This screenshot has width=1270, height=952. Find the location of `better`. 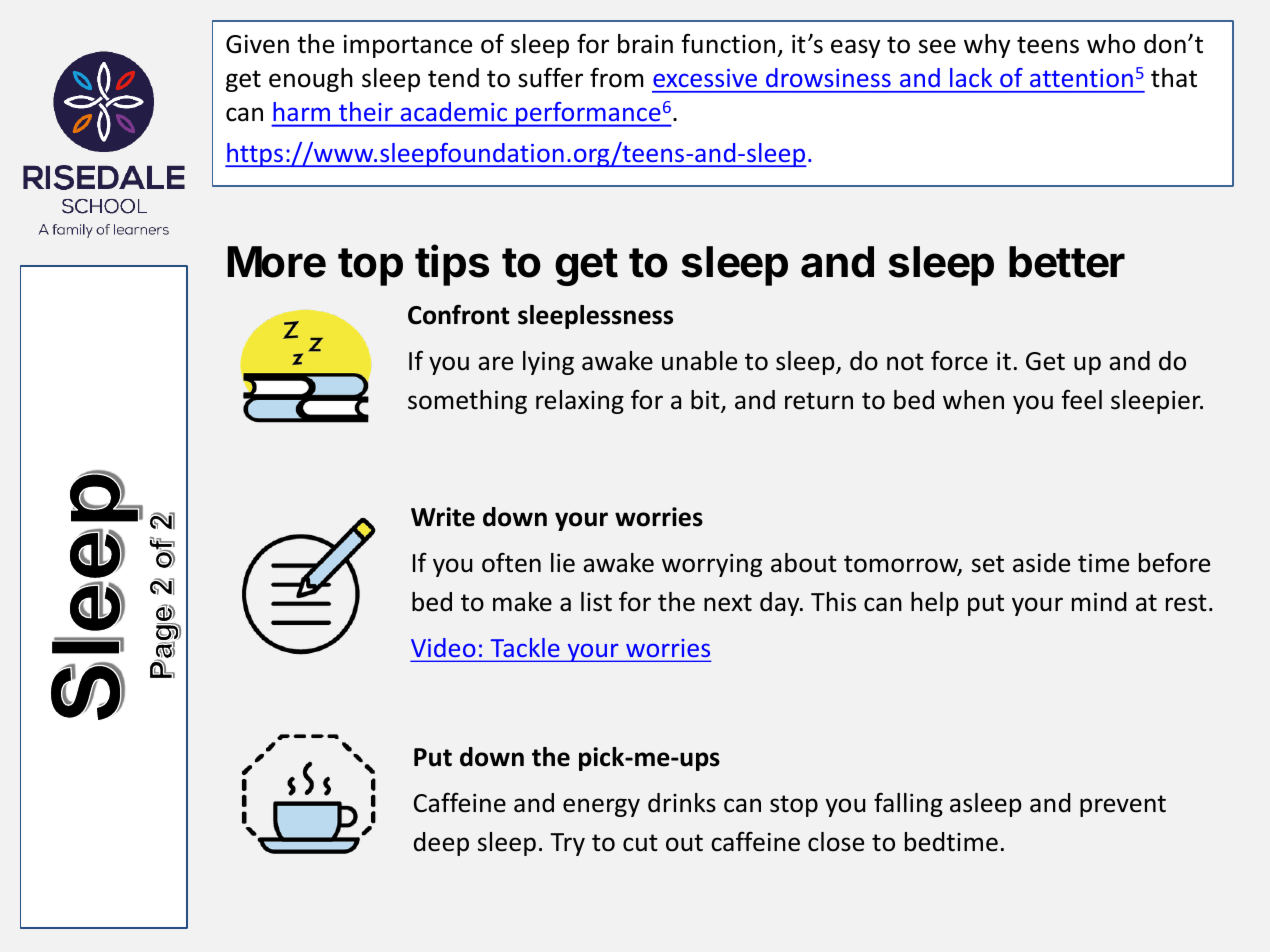

better is located at coordinates (1067, 262).
